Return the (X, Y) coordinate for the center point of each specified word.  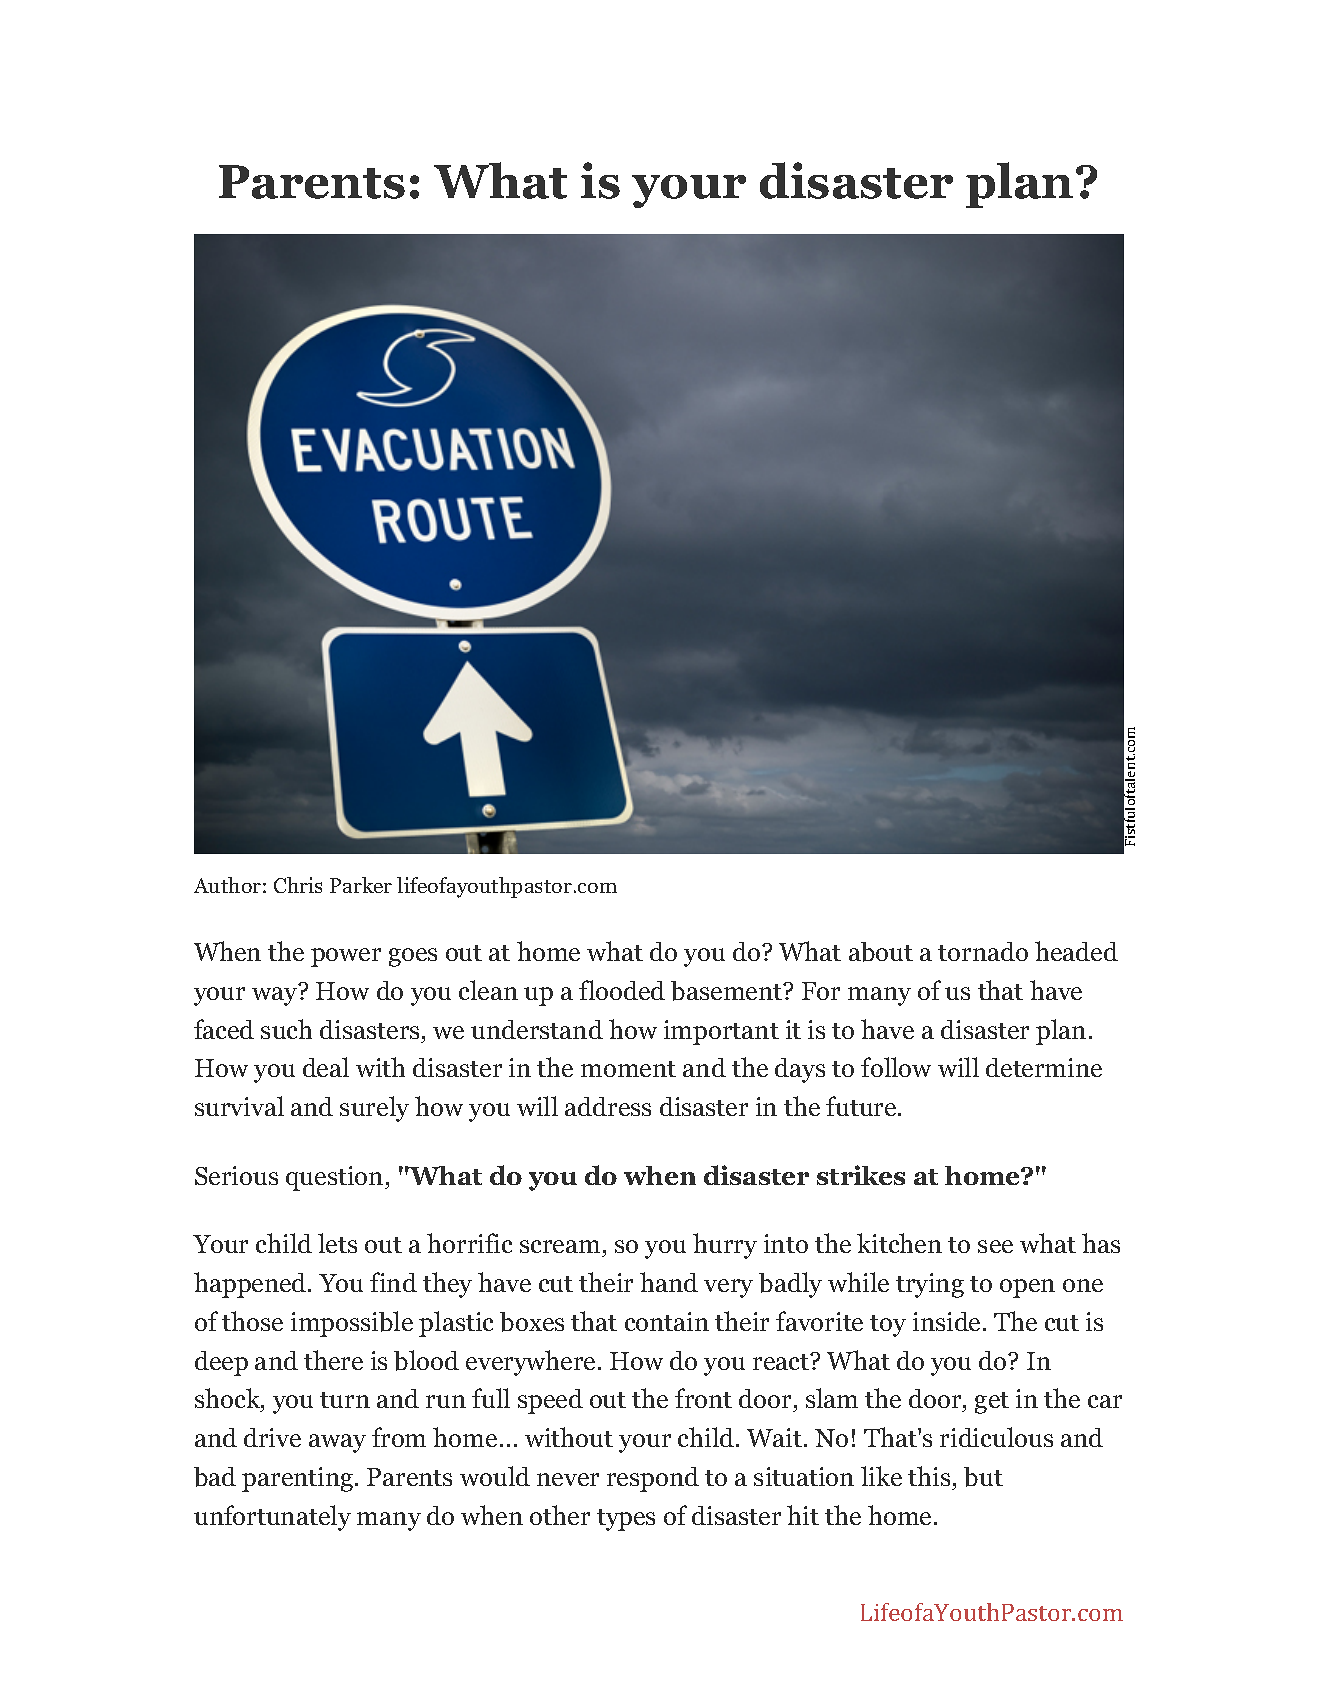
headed (1076, 951)
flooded (622, 990)
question (336, 1178)
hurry (725, 1246)
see (995, 1246)
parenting (299, 1479)
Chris (298, 885)
